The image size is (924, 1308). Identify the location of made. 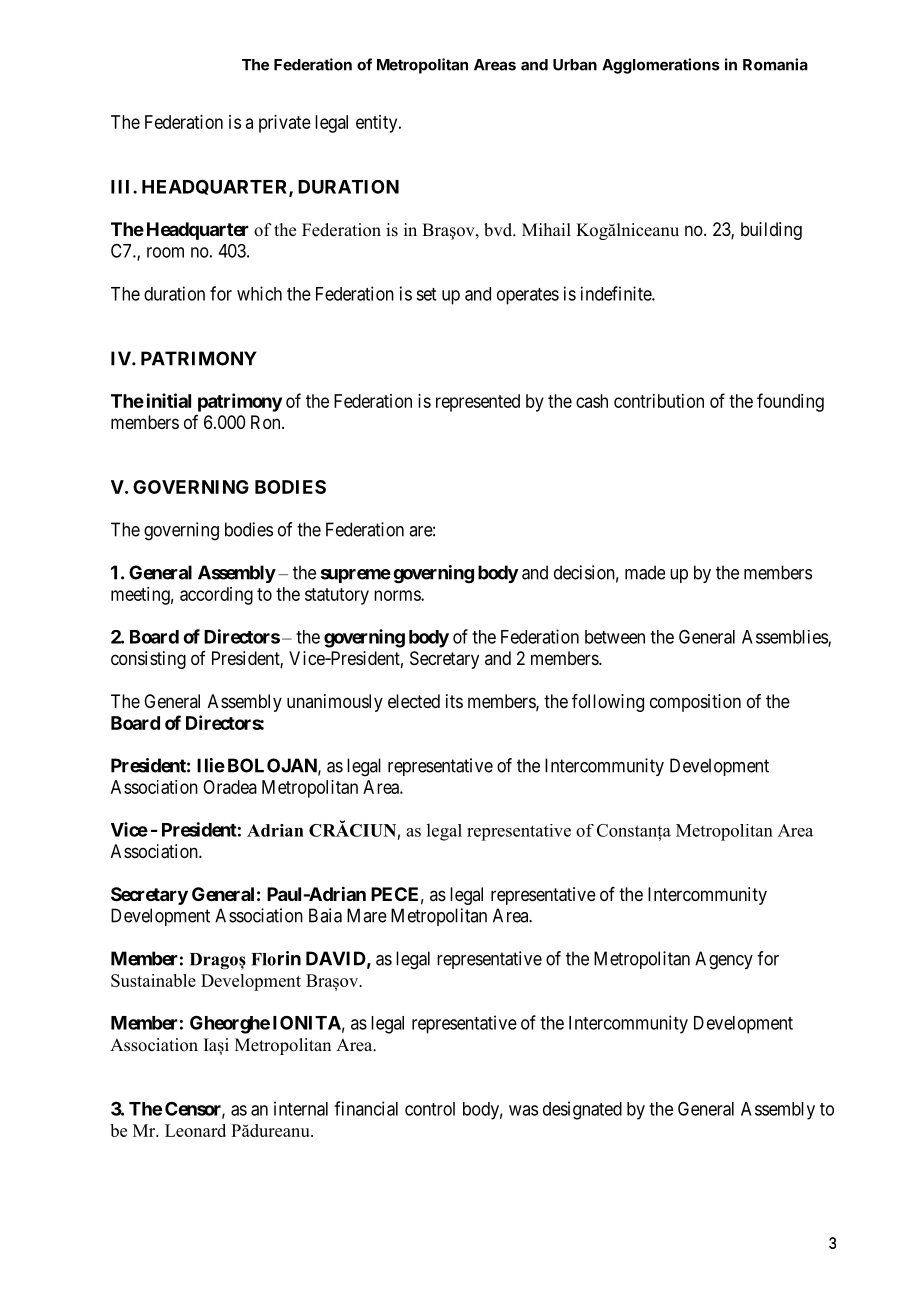
(645, 572).
